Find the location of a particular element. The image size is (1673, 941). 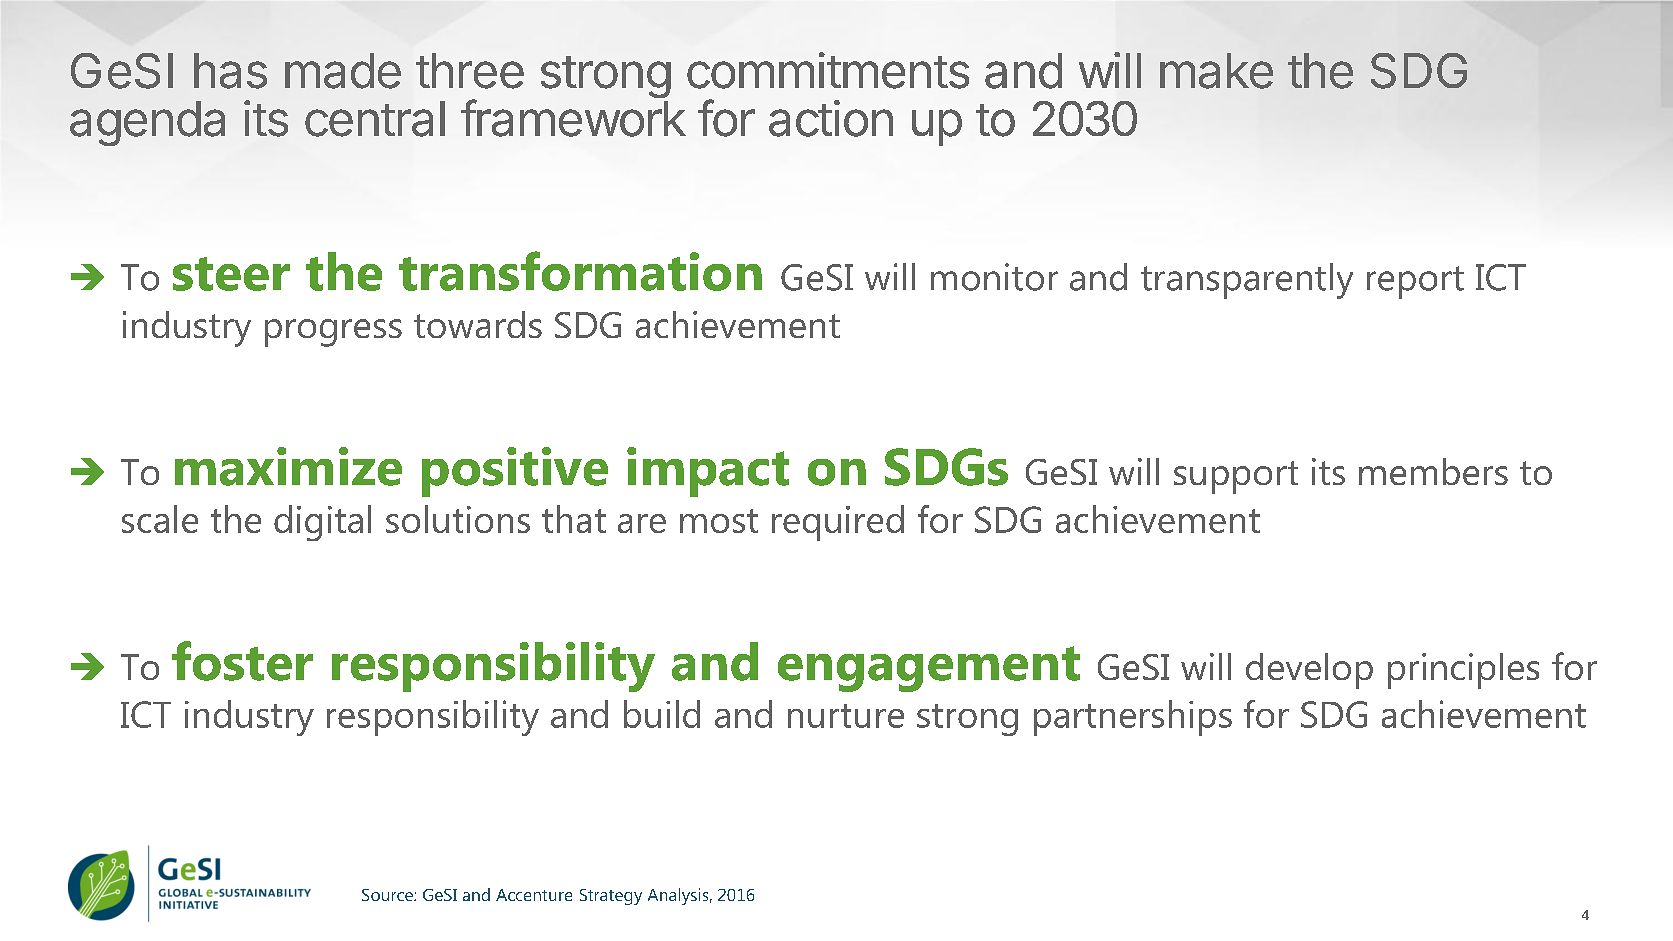

support is located at coordinates (1236, 477).
